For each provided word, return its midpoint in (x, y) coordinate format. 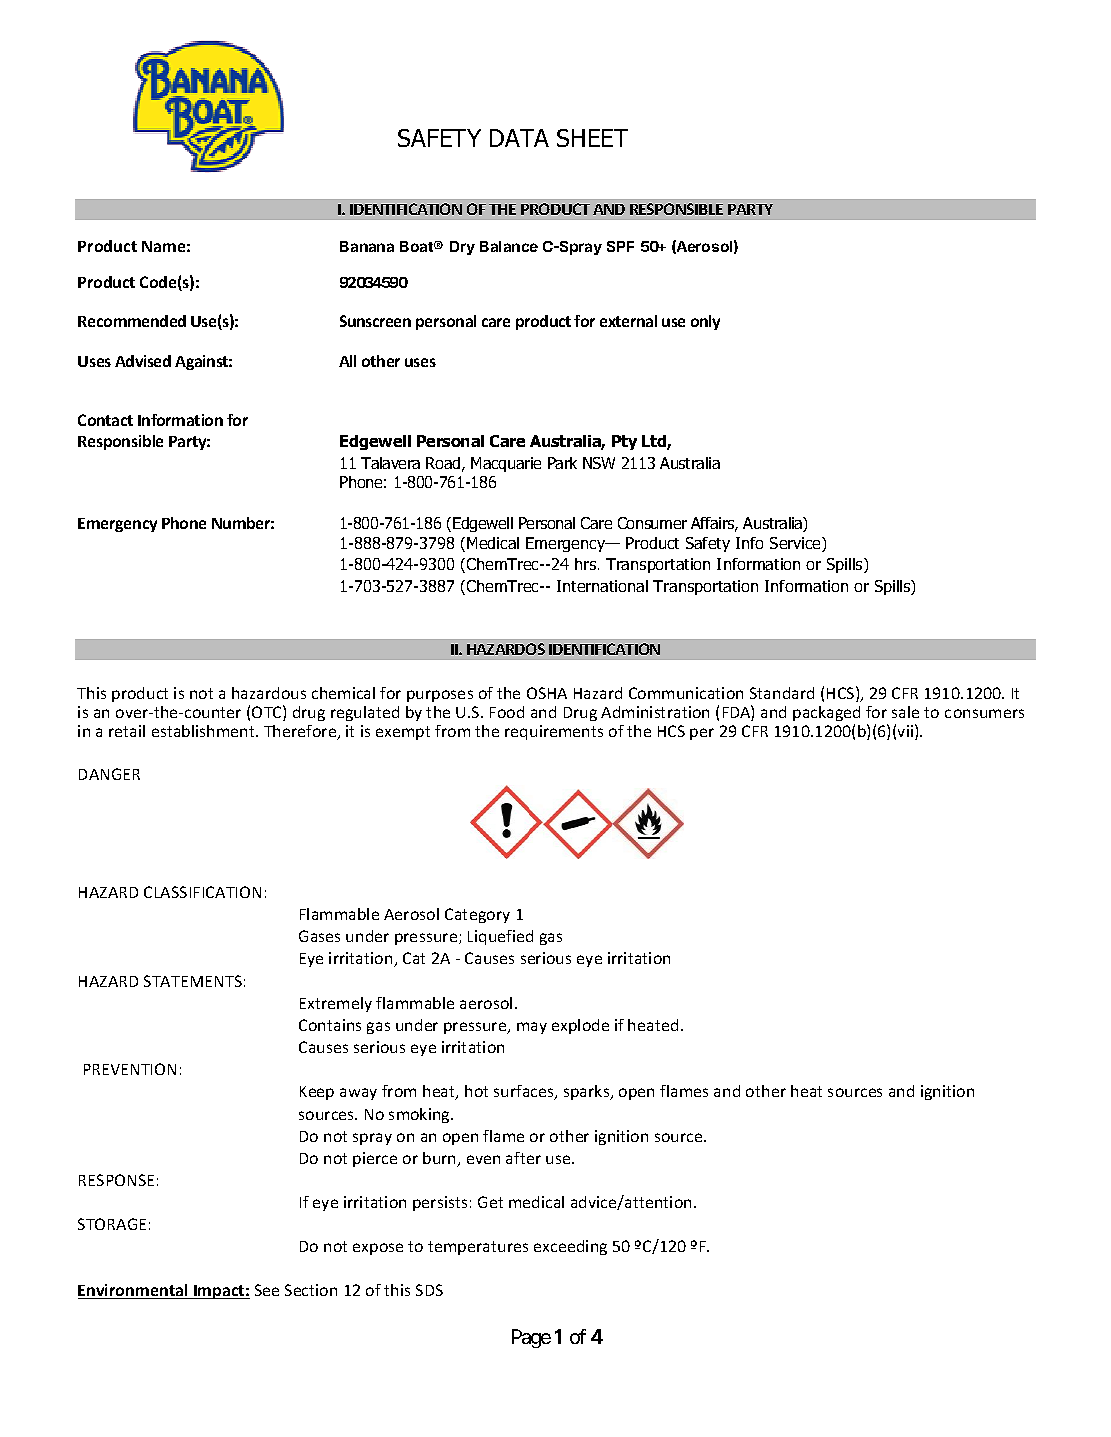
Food (507, 712)
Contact (105, 420)
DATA (519, 138)
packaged (826, 713)
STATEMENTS (193, 981)
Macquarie (506, 464)
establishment (204, 731)
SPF (620, 246)
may (532, 1028)
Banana (367, 246)
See (267, 1290)
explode (580, 1026)
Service (796, 544)
